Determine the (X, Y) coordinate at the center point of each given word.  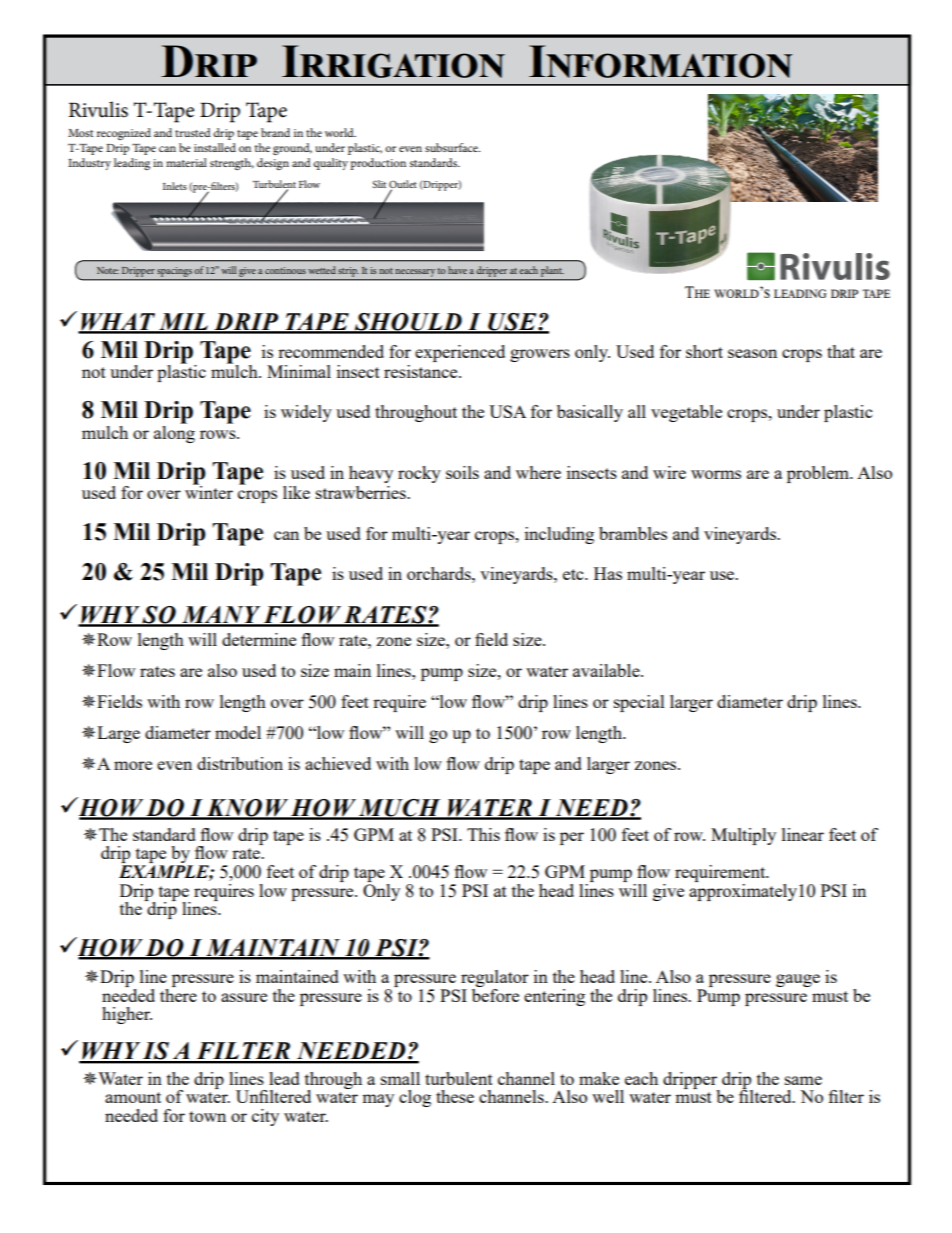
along (174, 433)
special (639, 703)
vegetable (686, 413)
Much (400, 809)
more (133, 765)
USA (507, 411)
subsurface (452, 147)
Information (660, 61)
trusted (193, 132)
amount (133, 1097)
